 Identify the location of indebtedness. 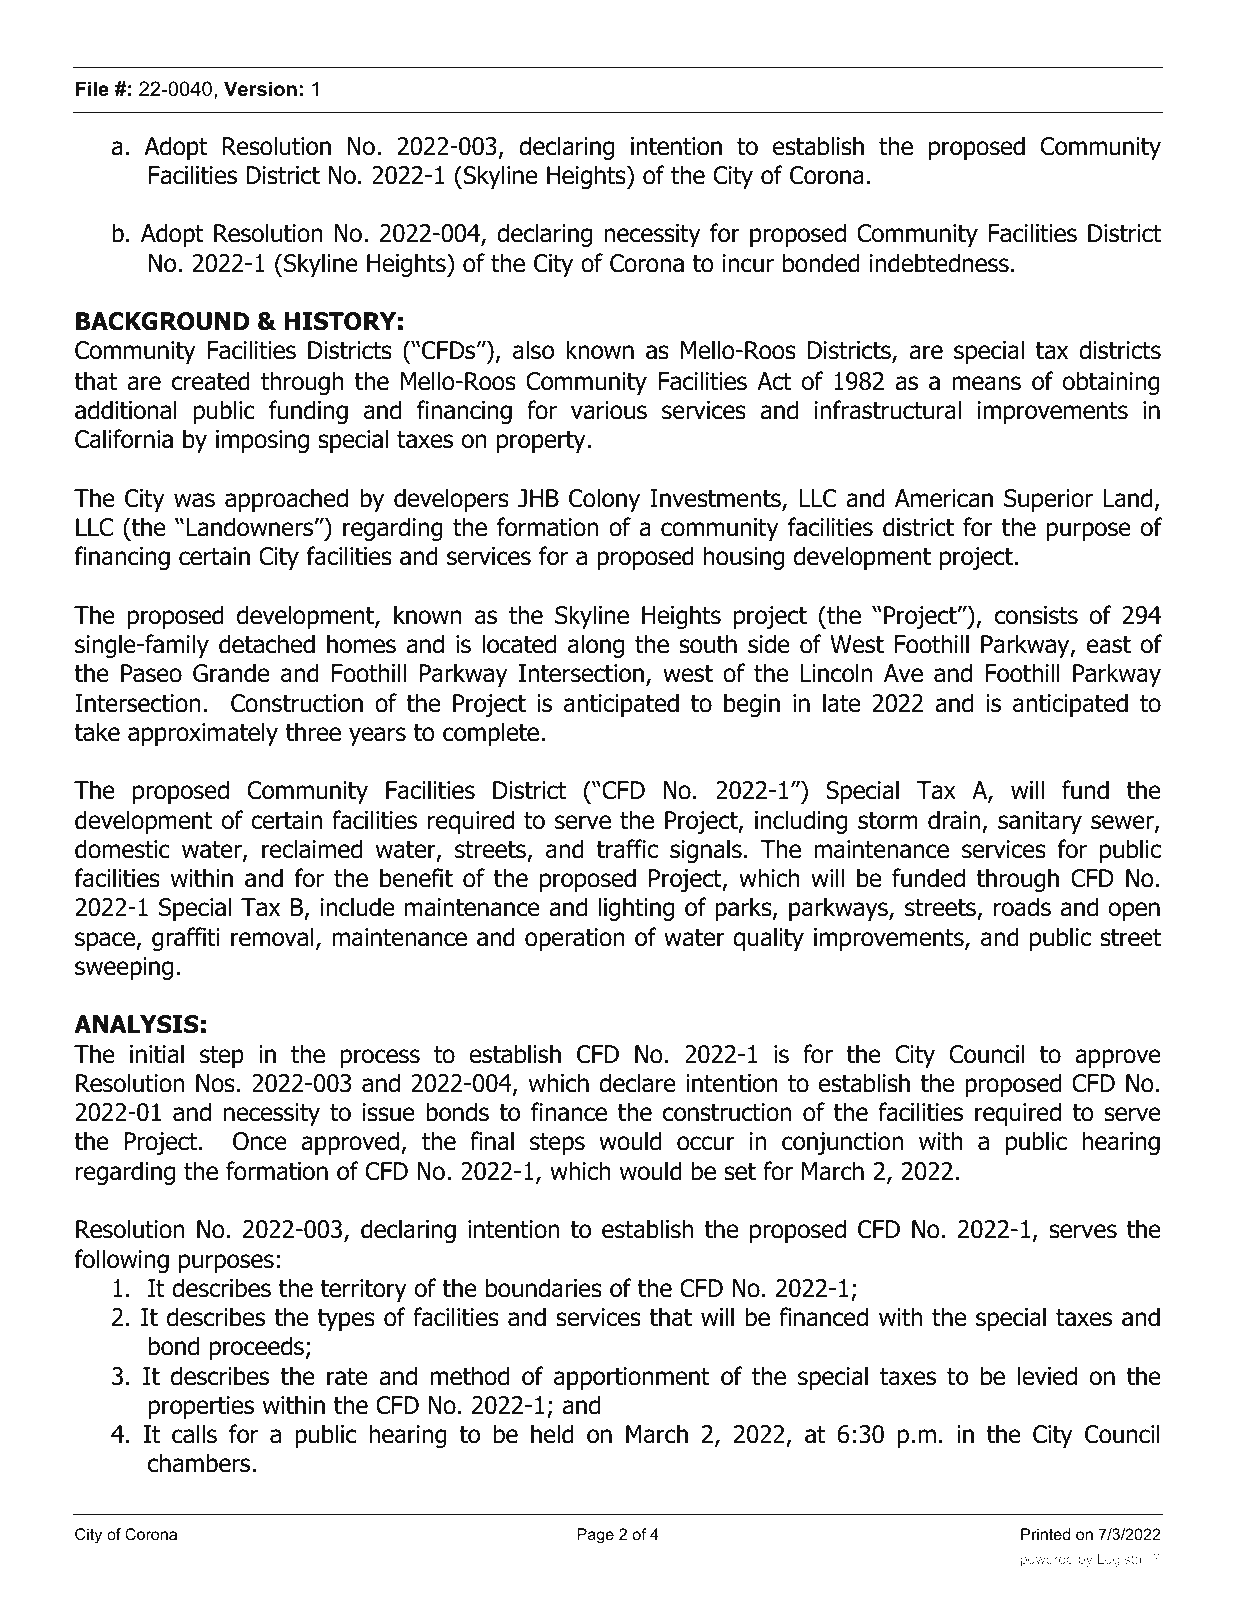
(939, 263).
